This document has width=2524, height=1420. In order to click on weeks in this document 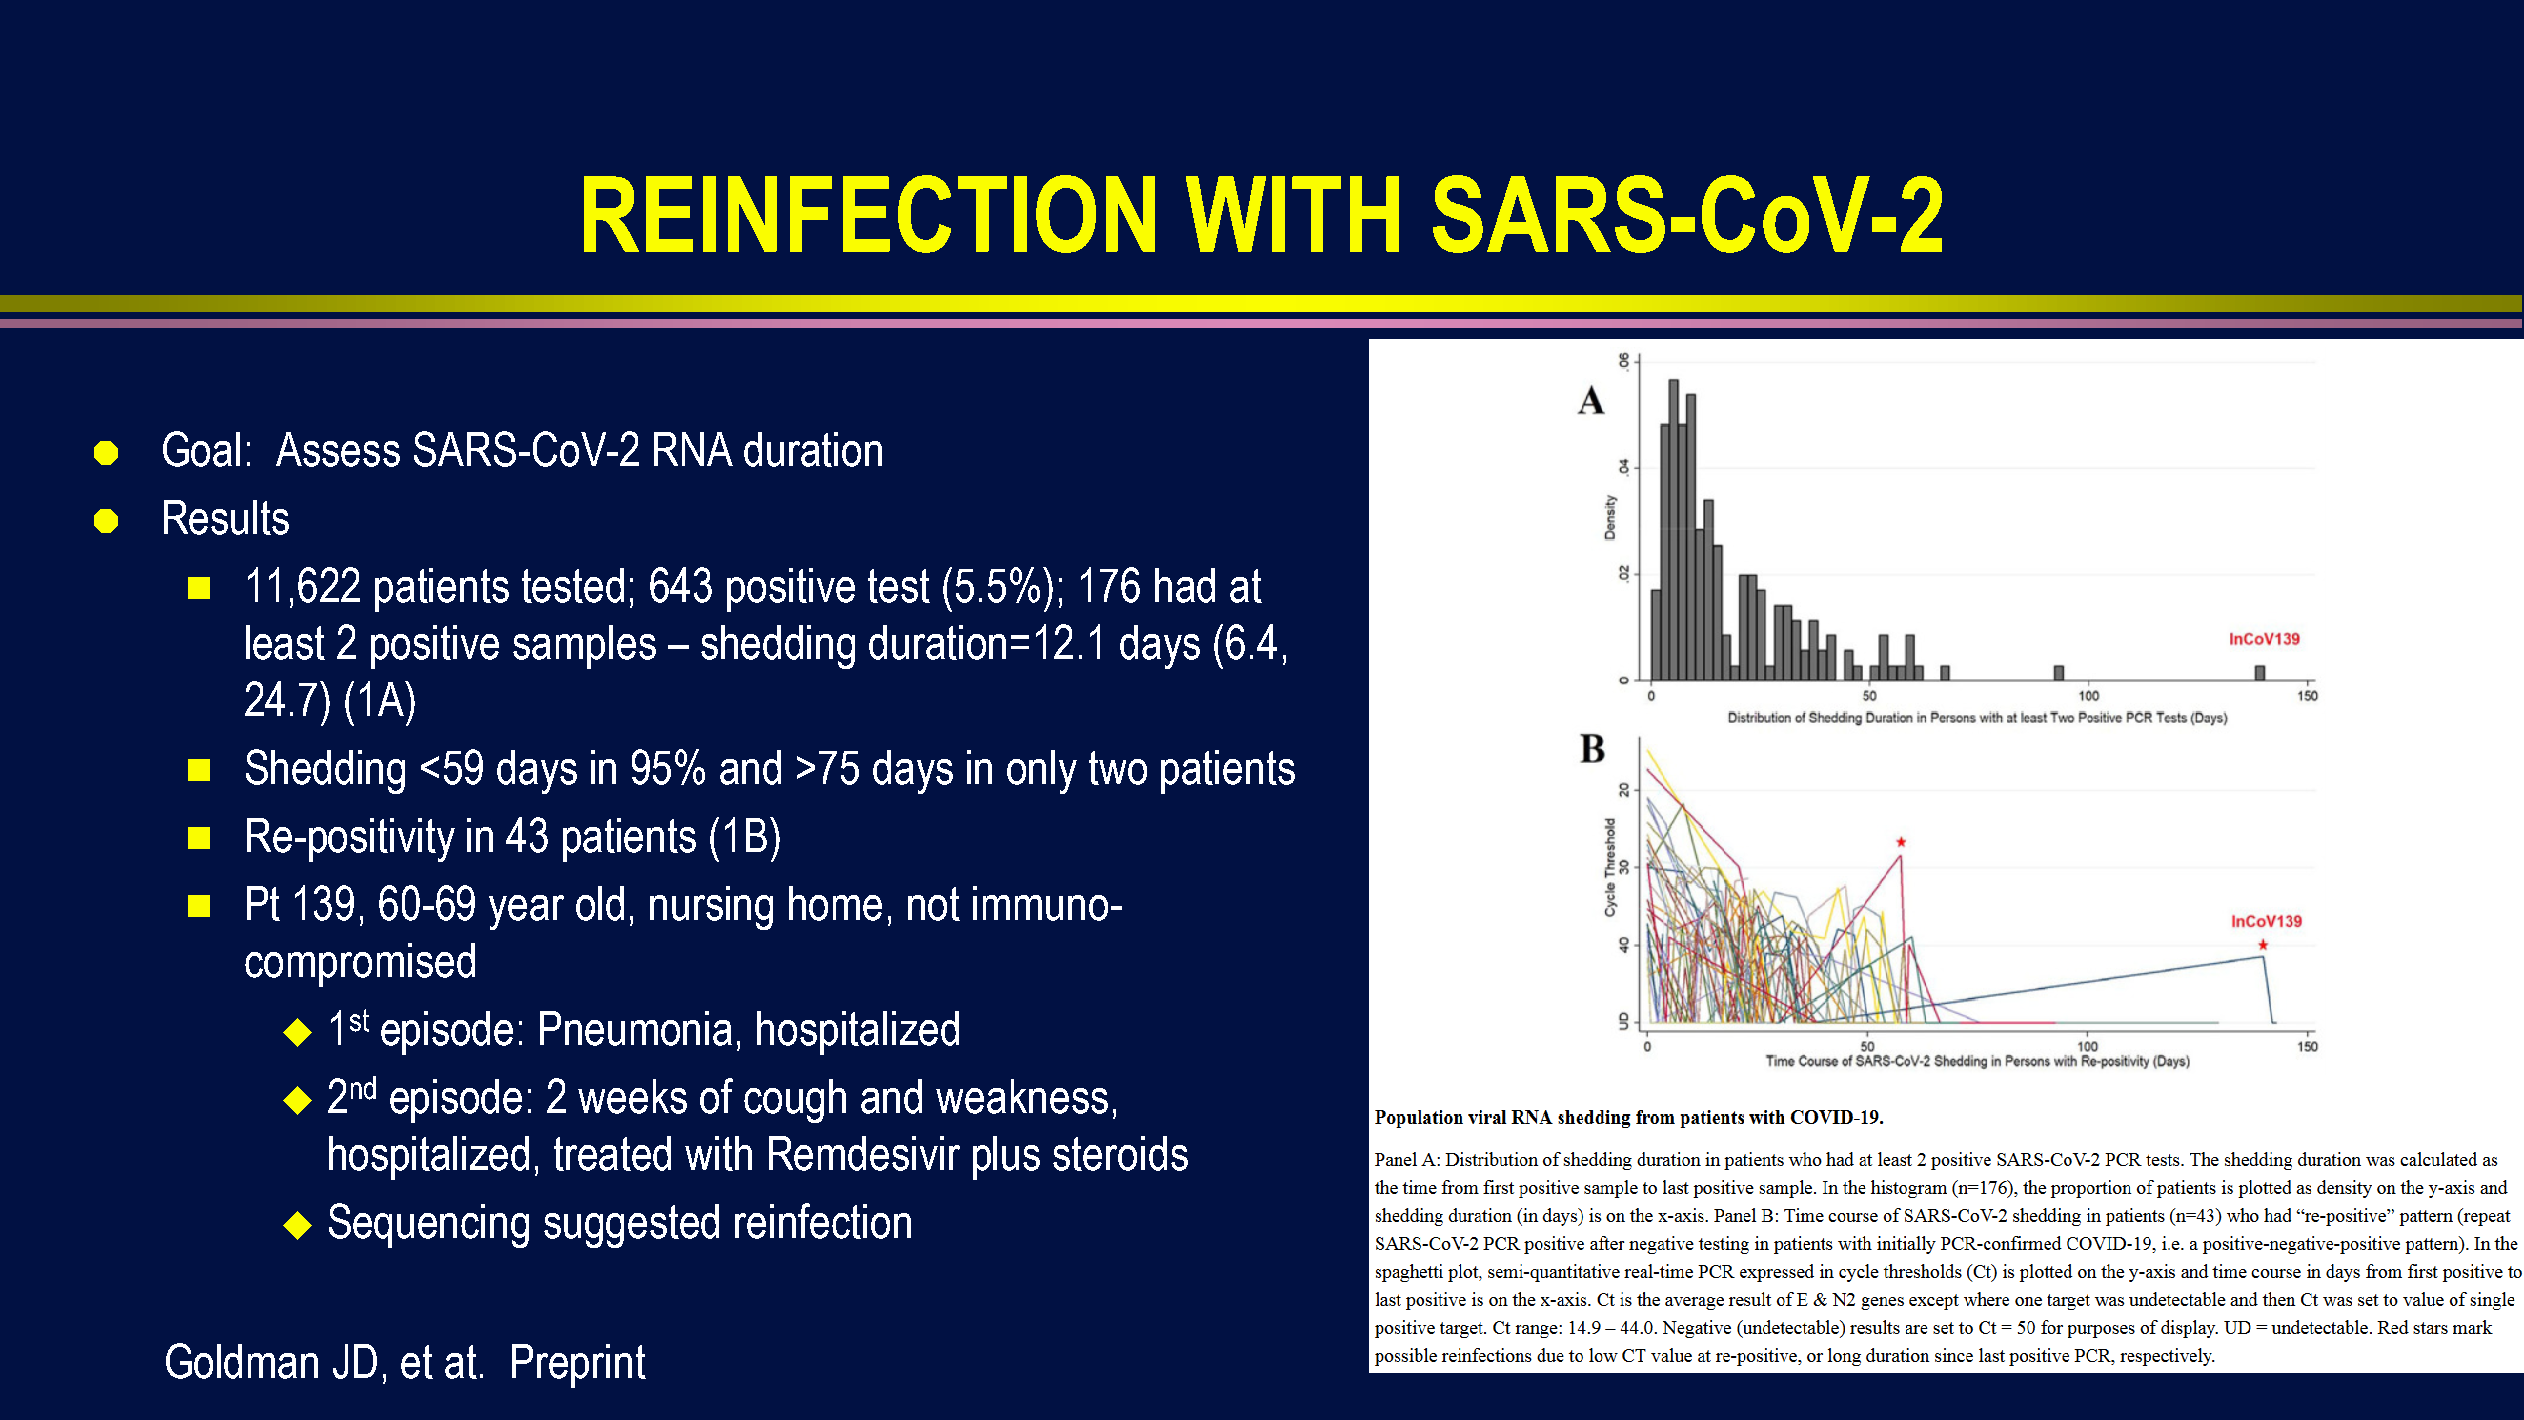, I will do `click(632, 1096)`.
